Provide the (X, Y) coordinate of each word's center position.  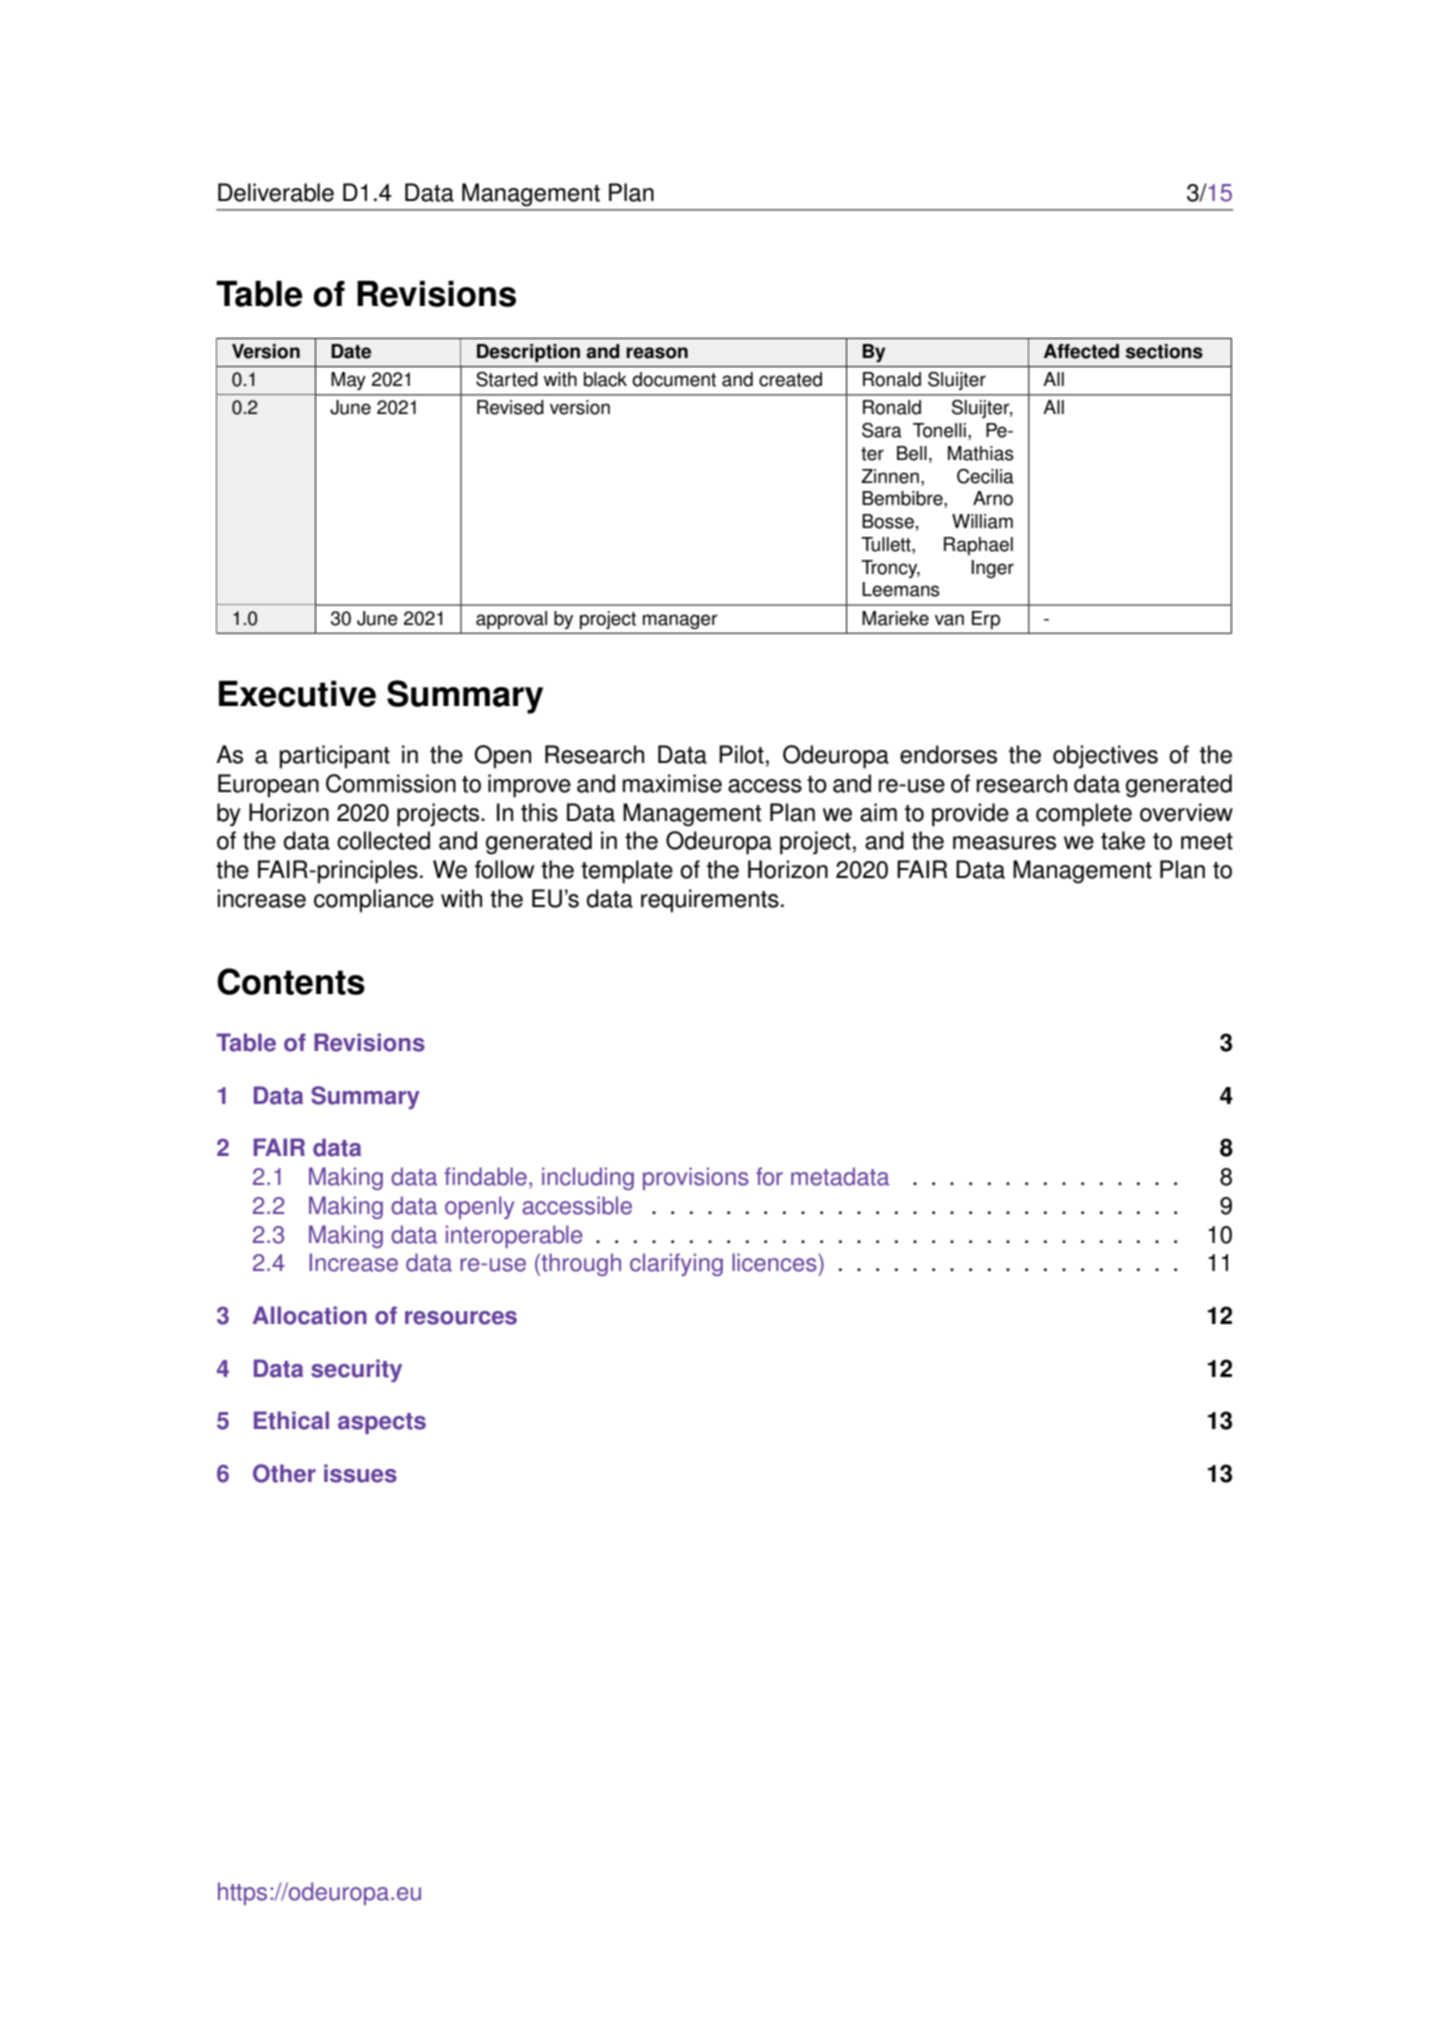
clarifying (676, 1264)
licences (774, 1262)
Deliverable (276, 192)
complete (1084, 815)
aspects (382, 1423)
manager (680, 621)
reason (657, 353)
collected (383, 840)
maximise (672, 783)
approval (511, 620)
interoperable (514, 1236)
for (769, 1176)
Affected (1081, 351)
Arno (993, 498)
